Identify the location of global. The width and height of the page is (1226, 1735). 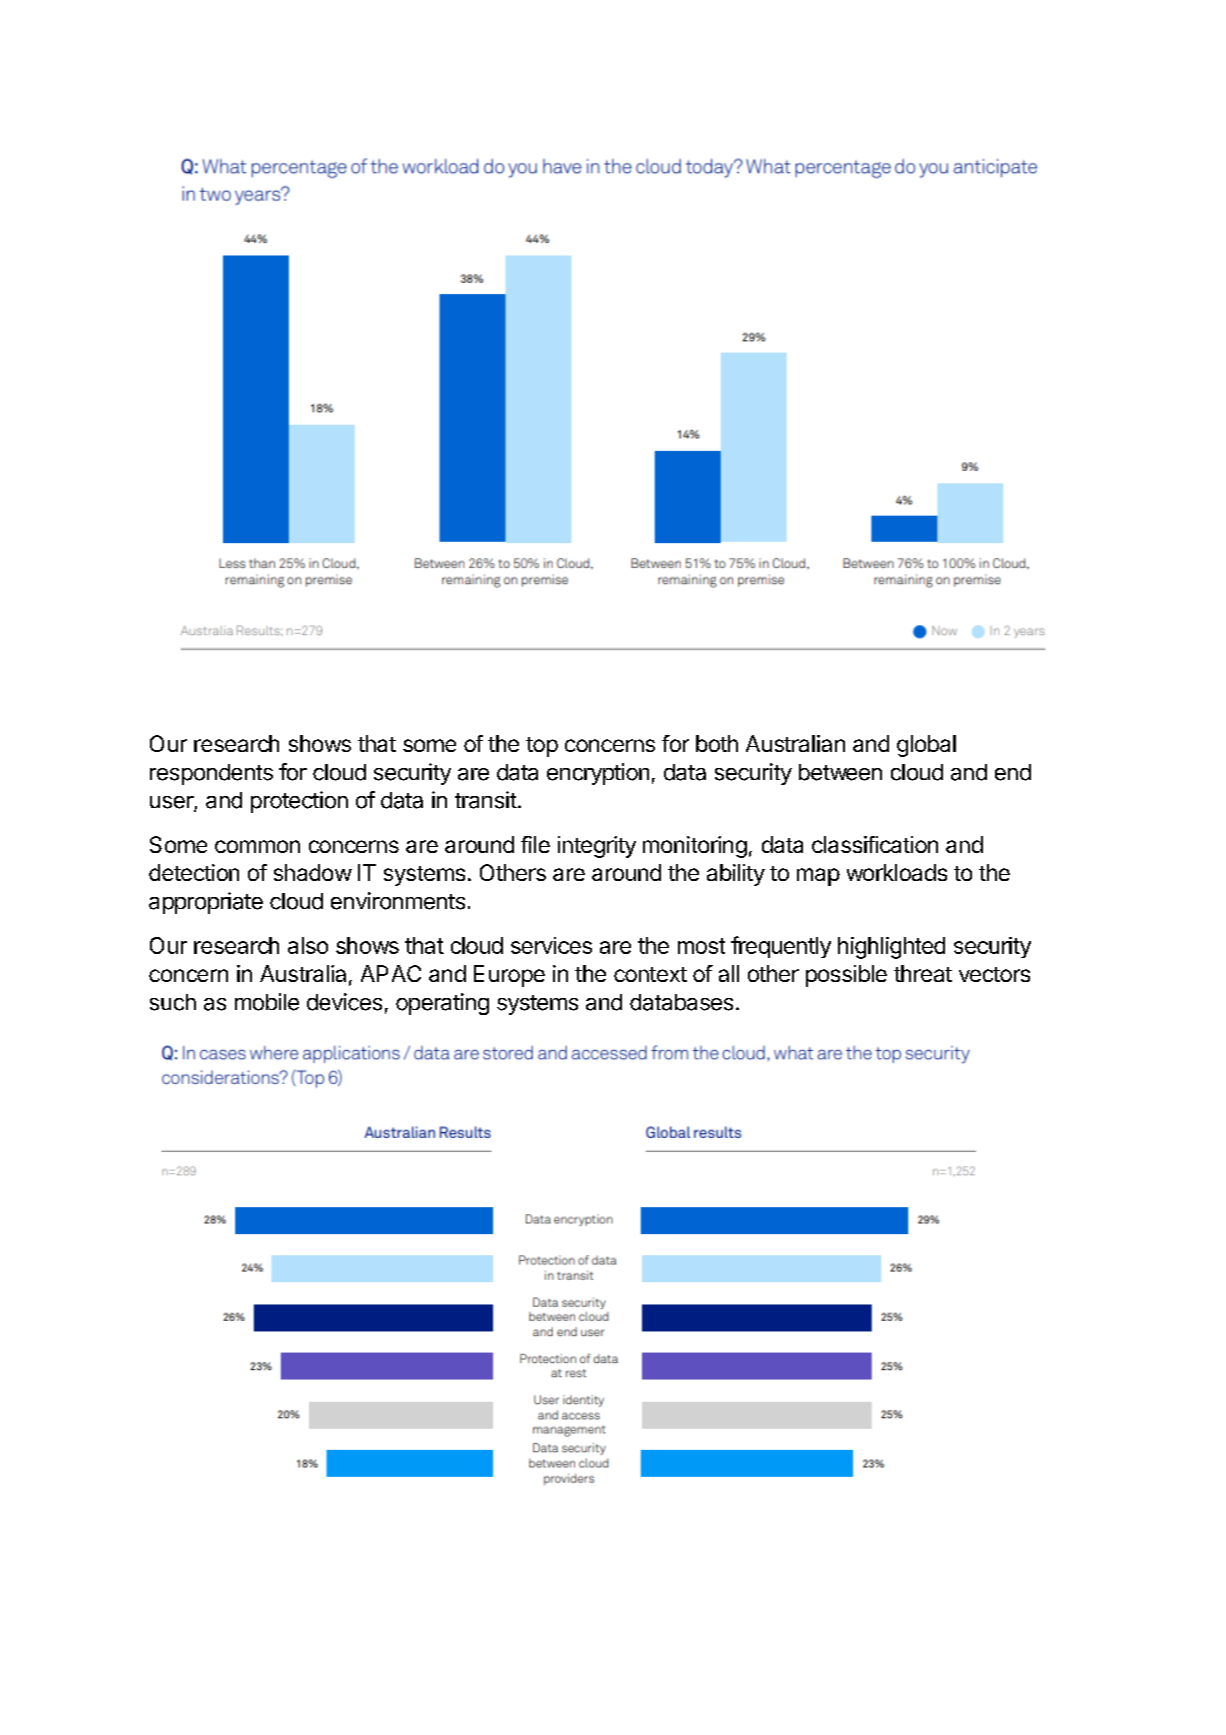
(926, 746).
